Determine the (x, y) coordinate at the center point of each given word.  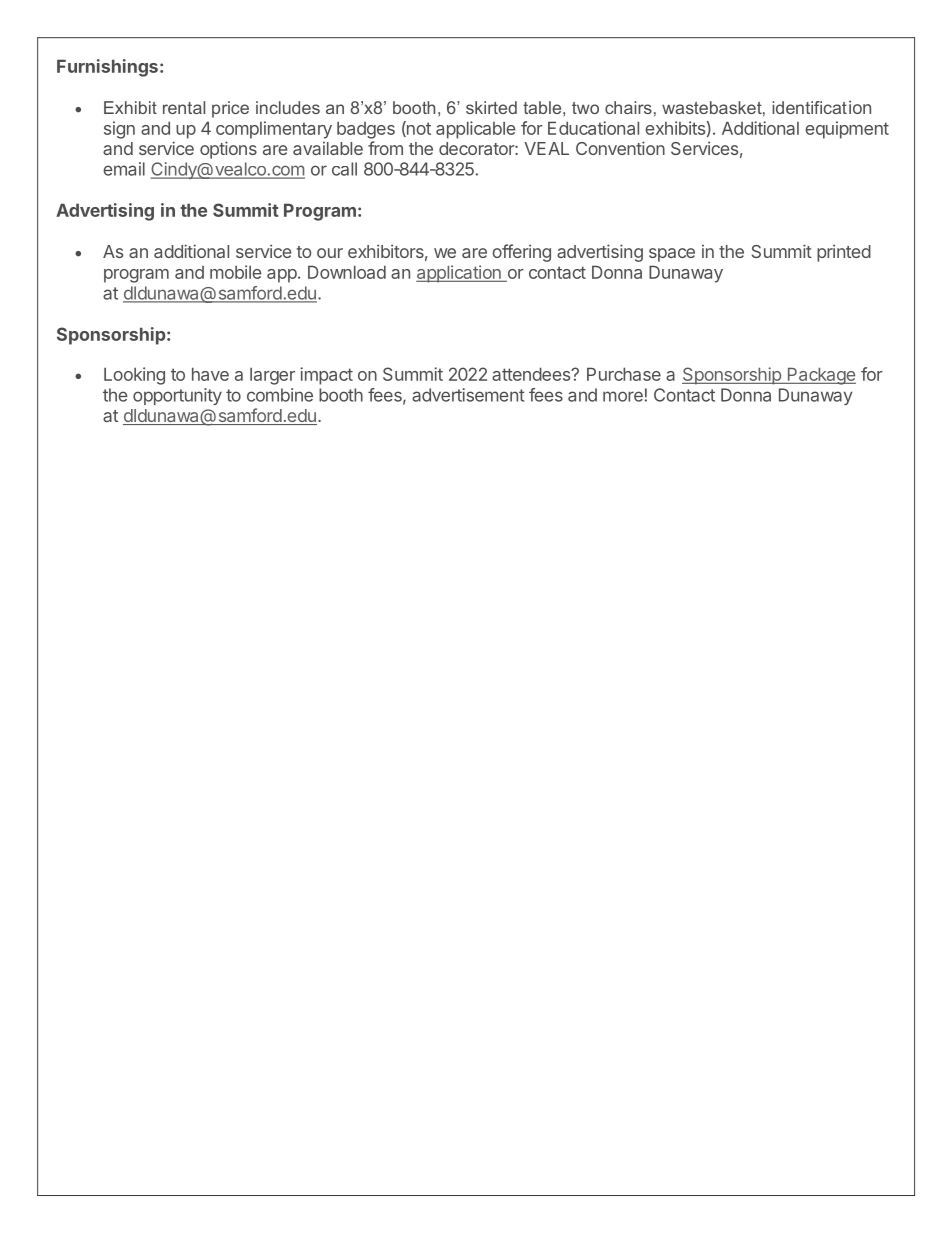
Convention (620, 148)
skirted (491, 107)
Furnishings (107, 68)
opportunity (177, 396)
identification (821, 107)
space (672, 255)
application (459, 274)
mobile (235, 272)
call (344, 169)
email (124, 169)
